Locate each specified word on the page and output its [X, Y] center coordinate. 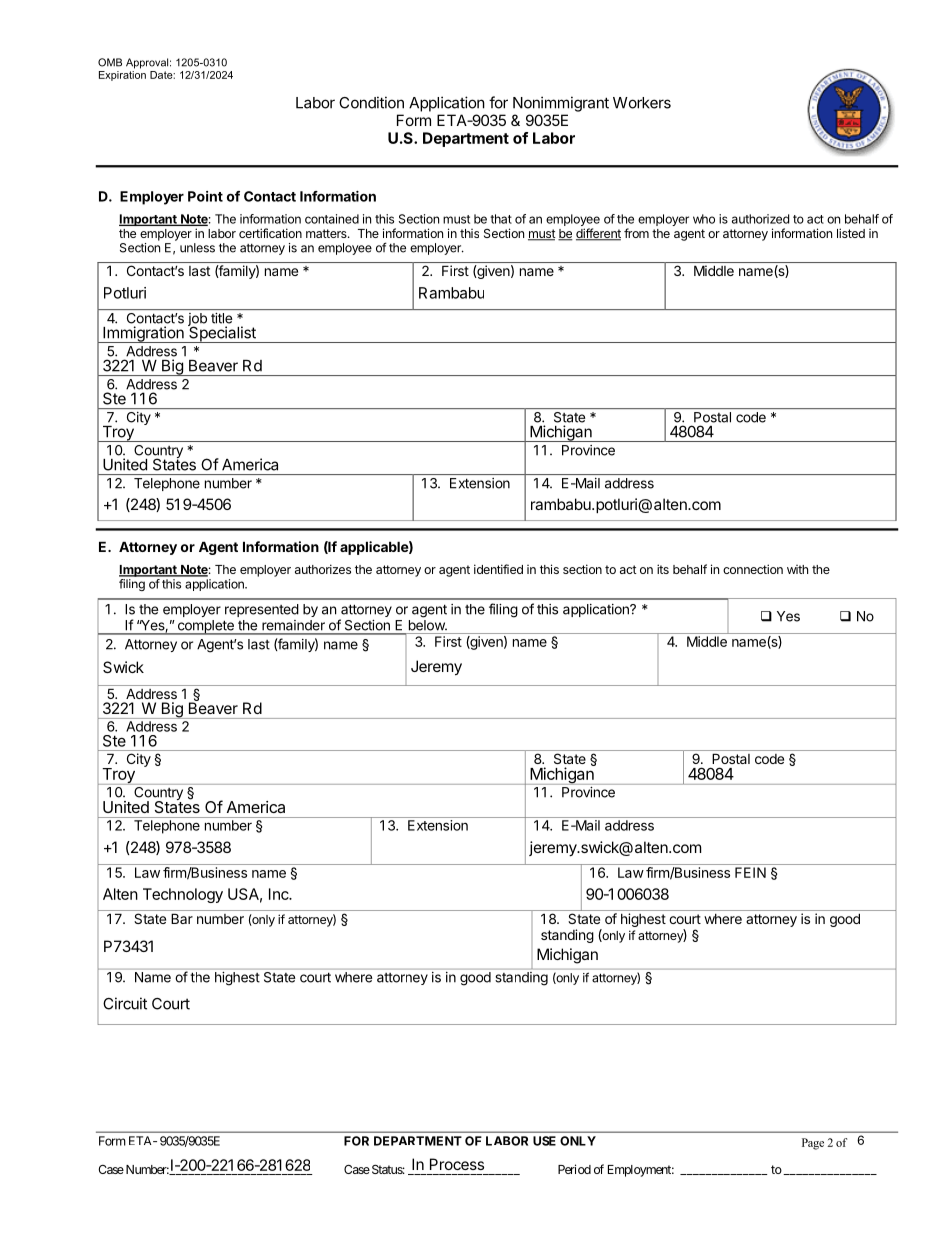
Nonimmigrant [561, 104]
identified [498, 569]
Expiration [122, 74]
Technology [183, 895]
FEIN [750, 872]
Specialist [222, 333]
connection [753, 569]
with [797, 569]
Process [457, 1164]
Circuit [125, 1003]
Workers [642, 103]
